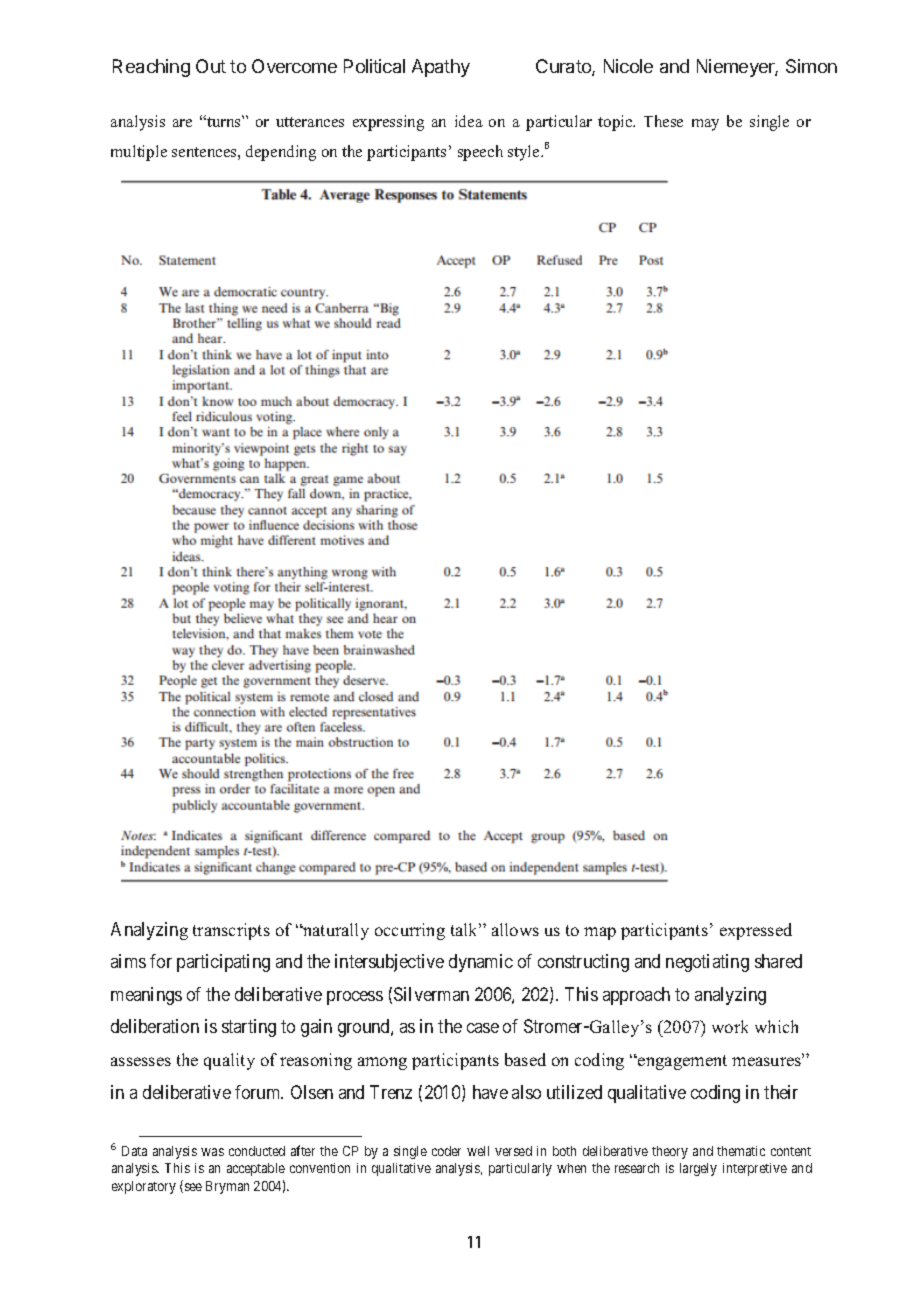  What do you see at coordinates (515, 929) in the screenshot?
I see `allows` at bounding box center [515, 929].
